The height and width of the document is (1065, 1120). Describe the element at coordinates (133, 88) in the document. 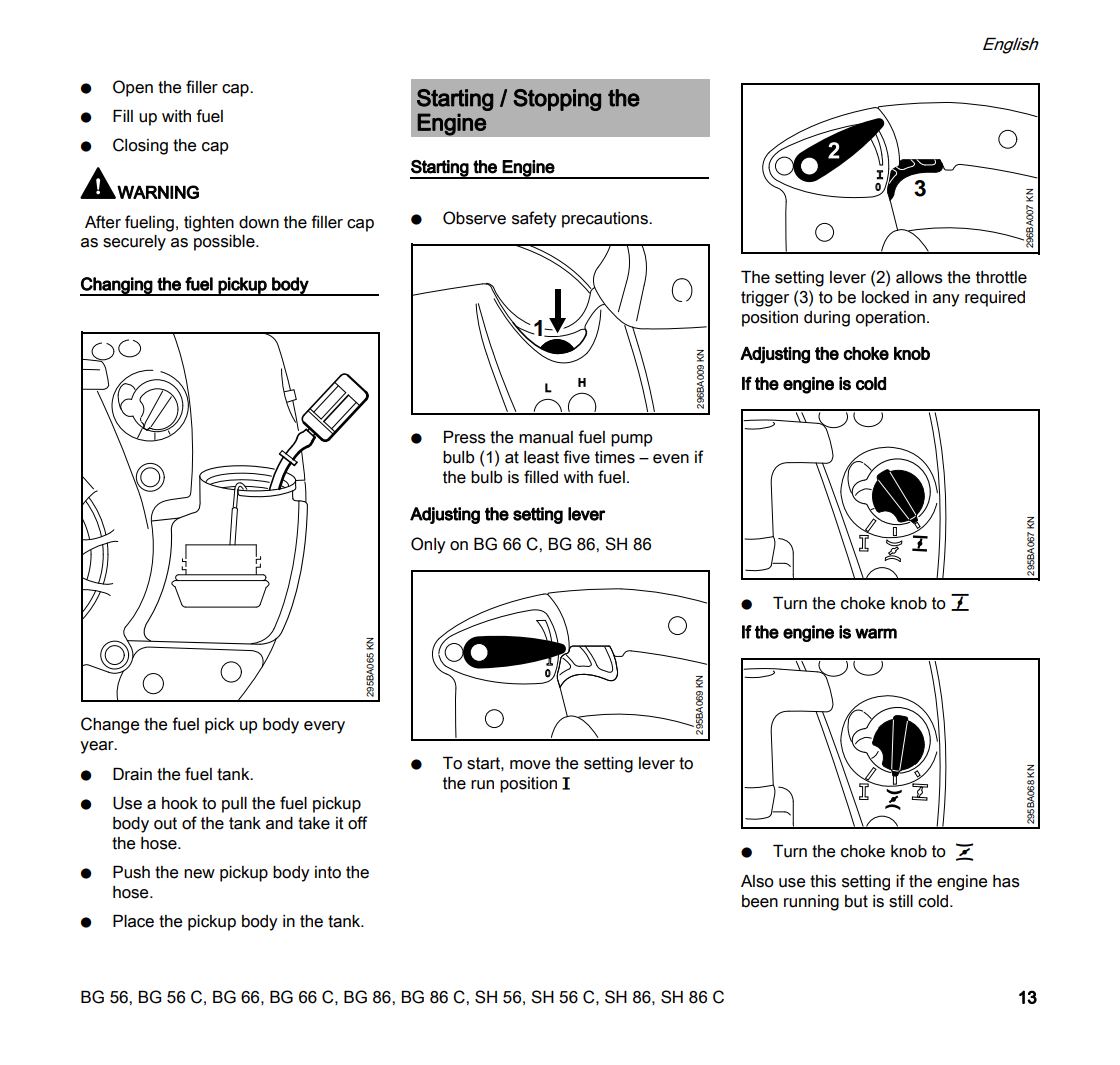

I see `Open` at that location.
